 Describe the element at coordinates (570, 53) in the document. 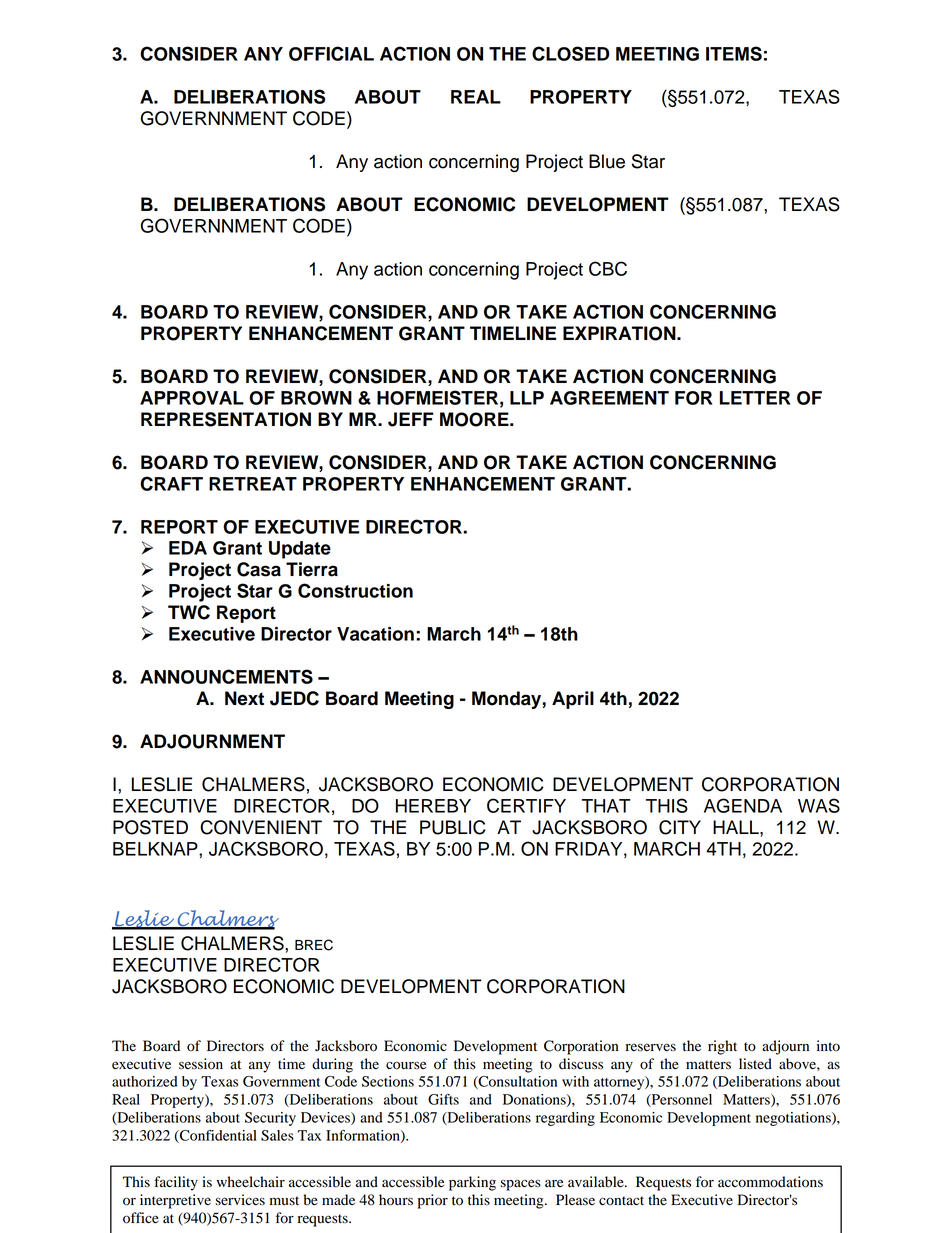

I see `CLOSED` at that location.
